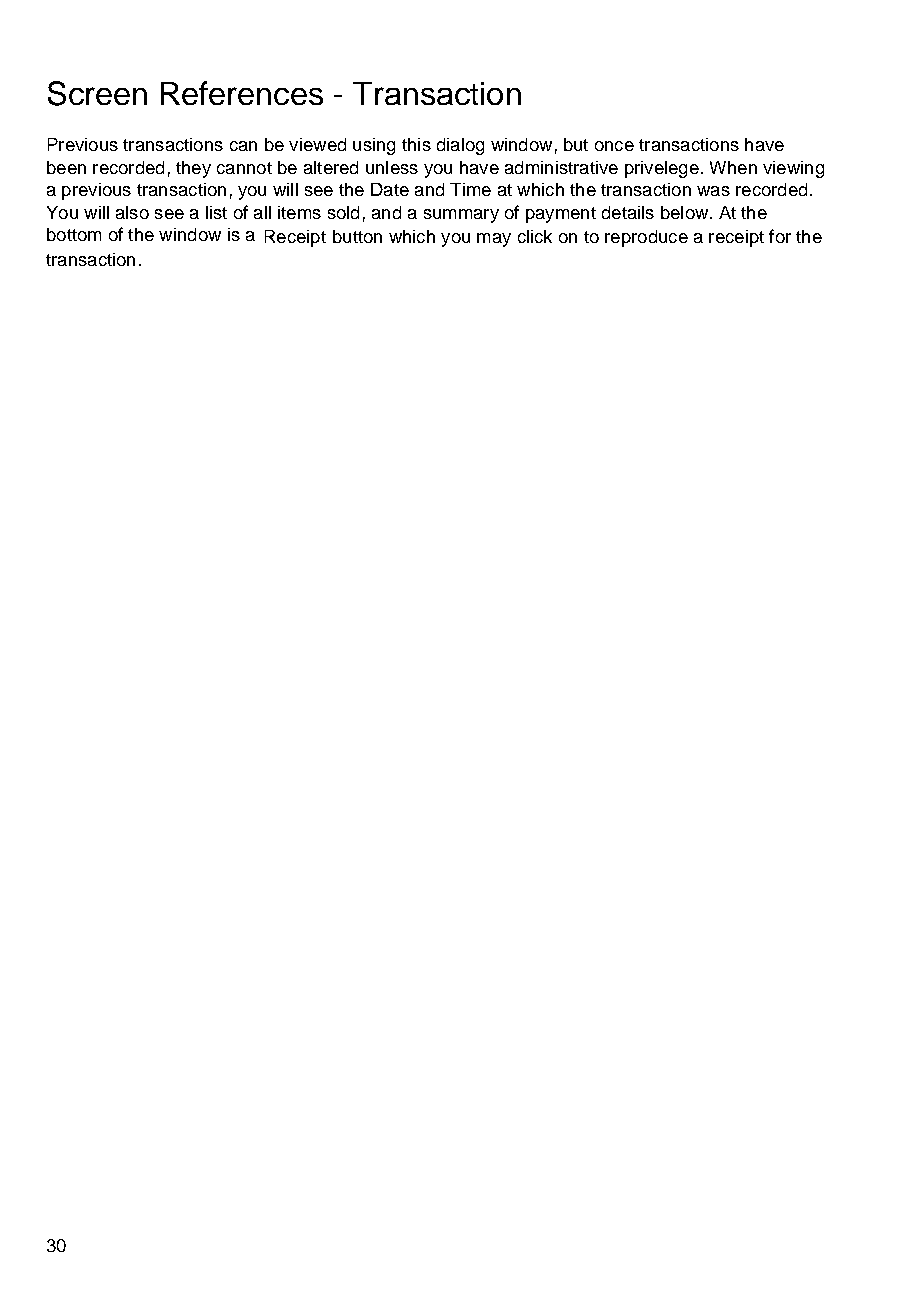 The width and height of the page is (924, 1293). Describe the element at coordinates (614, 146) in the page. I see `once` at that location.
